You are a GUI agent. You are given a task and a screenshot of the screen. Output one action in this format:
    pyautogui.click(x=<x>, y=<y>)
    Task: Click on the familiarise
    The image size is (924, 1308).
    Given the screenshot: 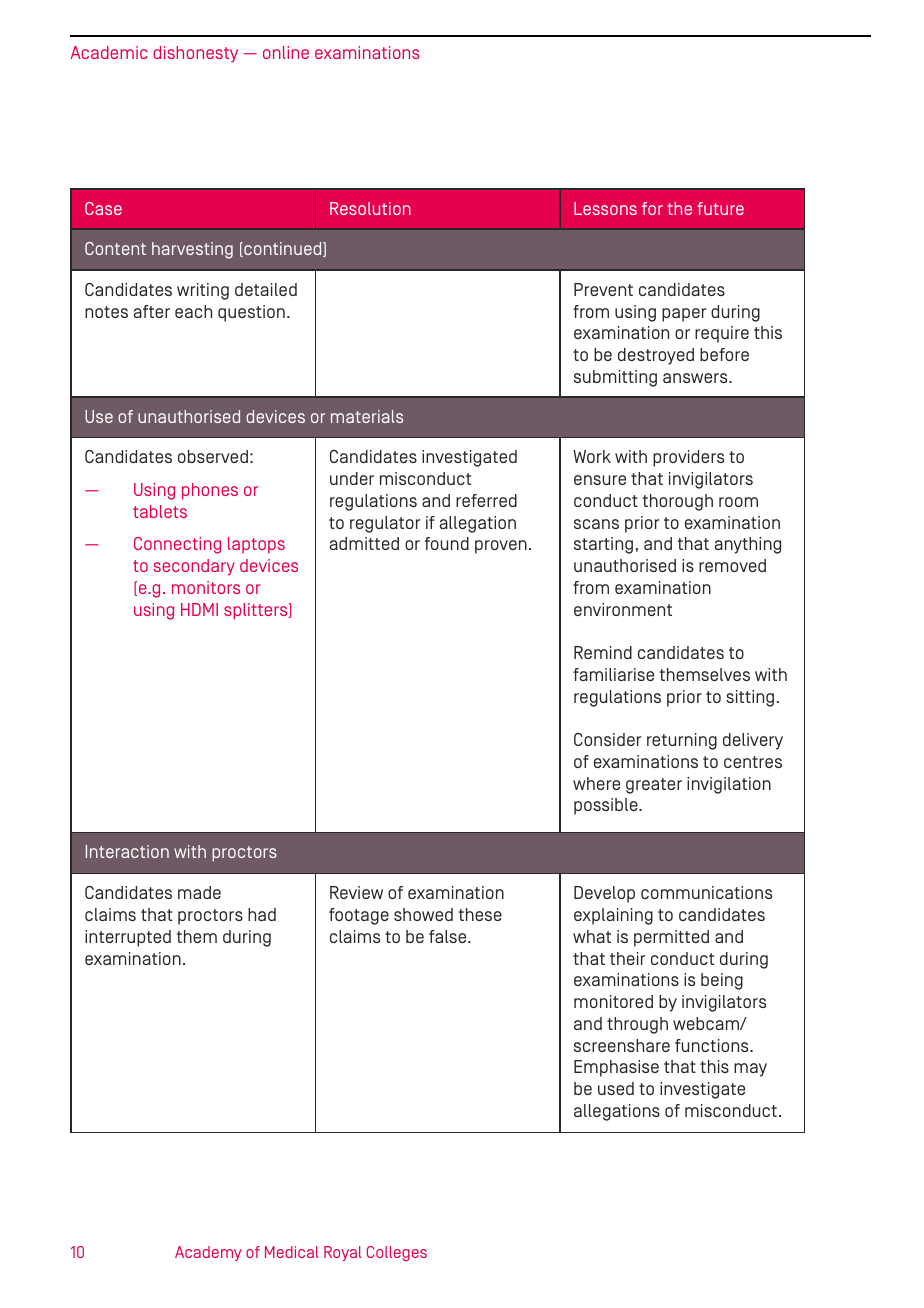 What is the action you would take?
    pyautogui.click(x=613, y=674)
